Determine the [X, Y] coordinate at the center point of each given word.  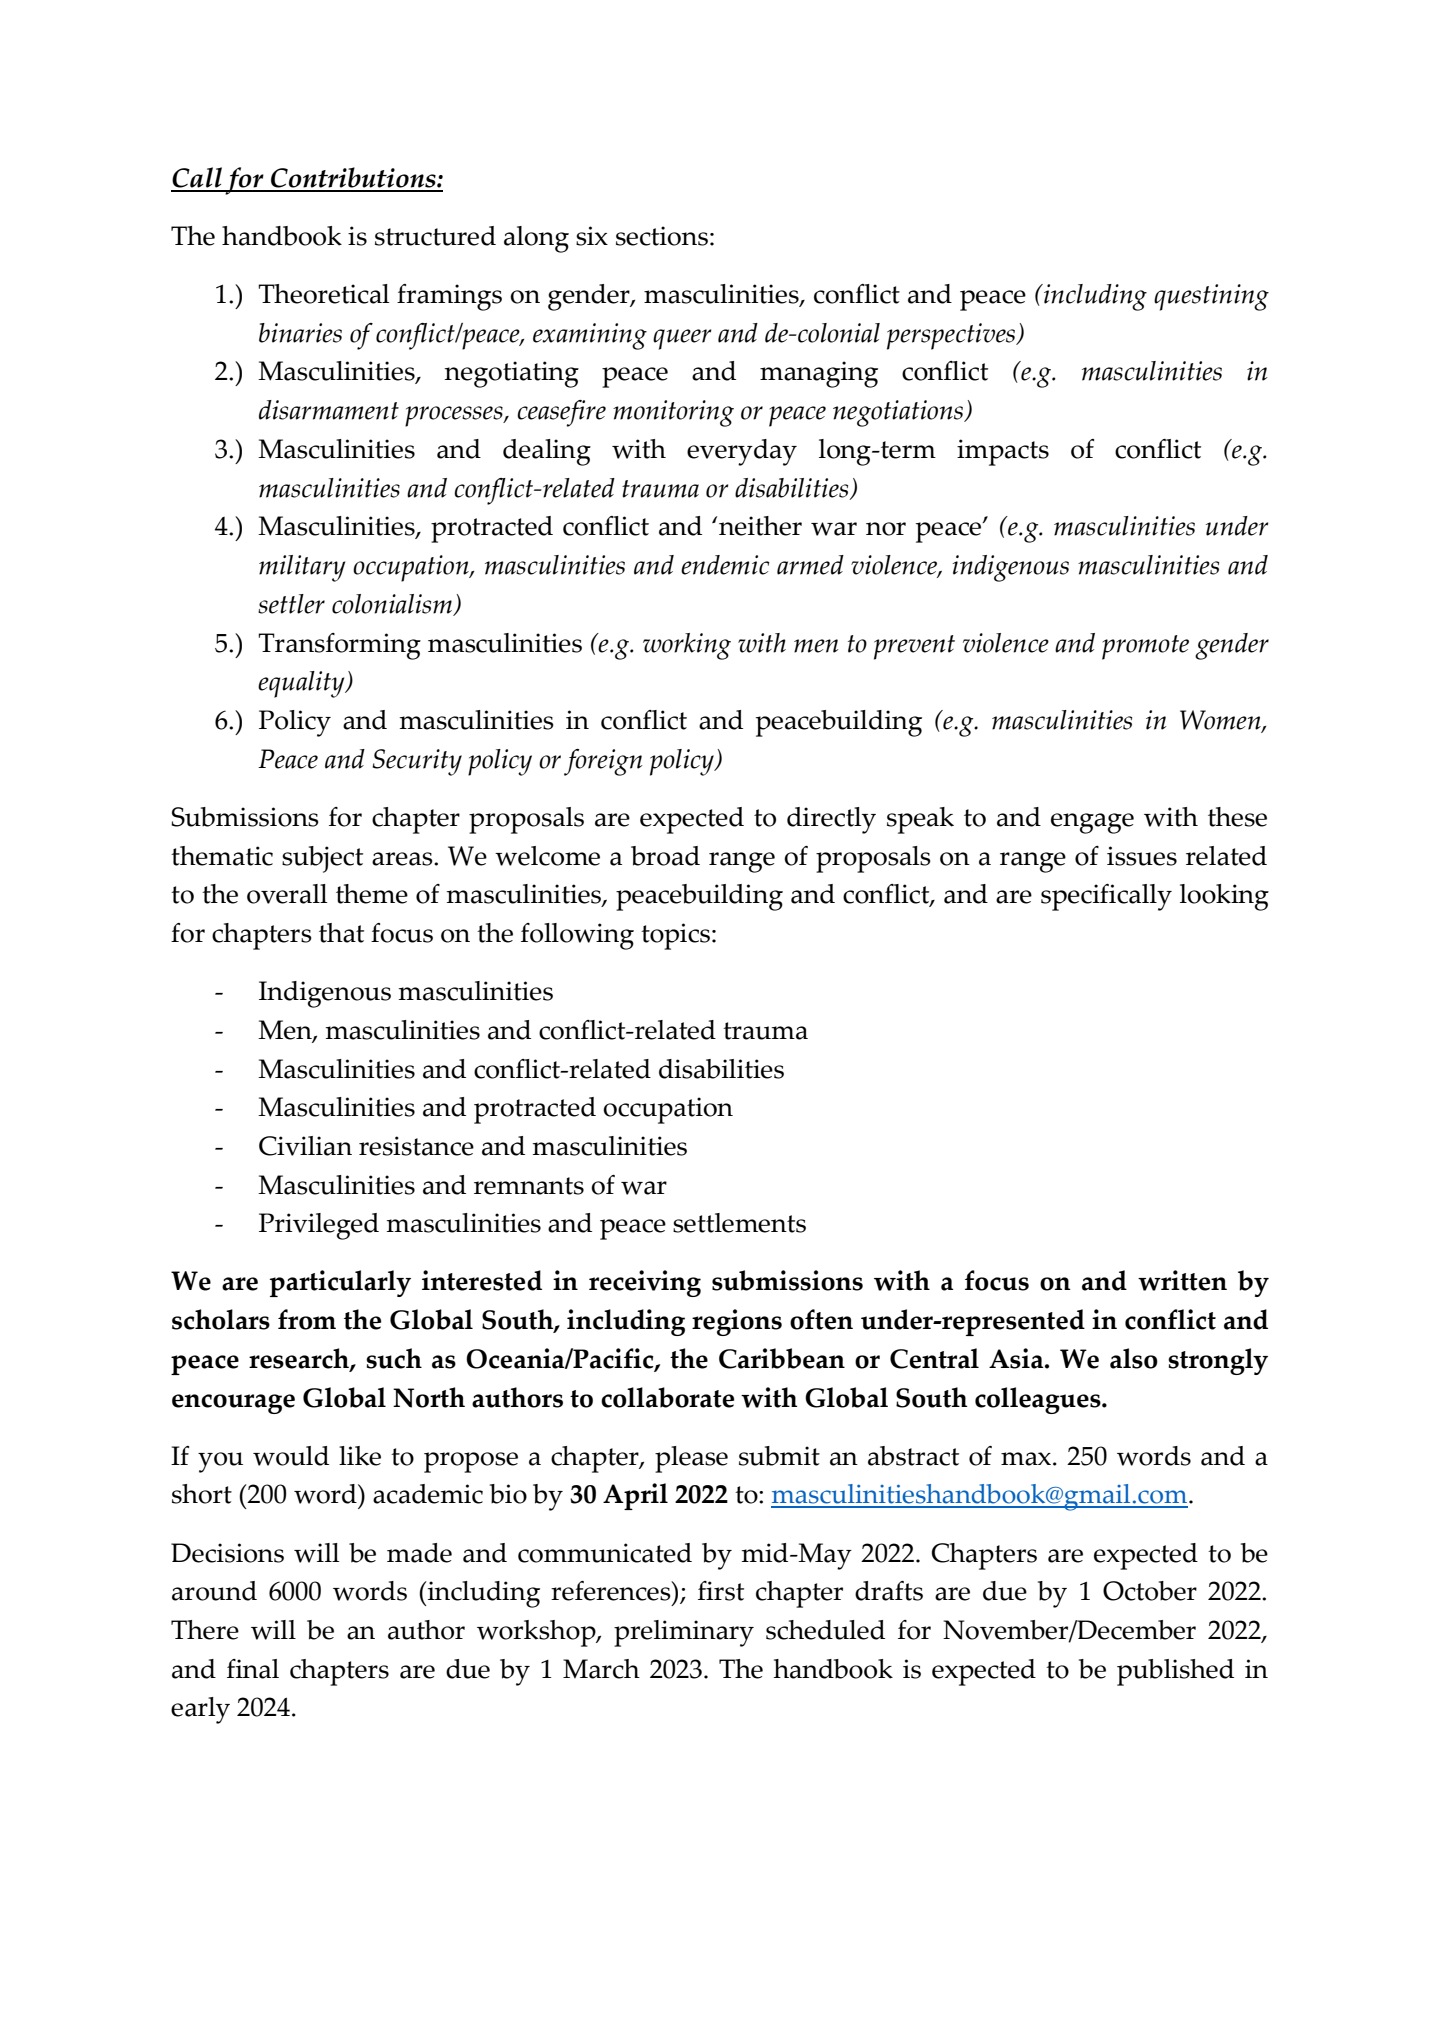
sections [662, 236]
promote [1145, 647]
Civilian [305, 1146]
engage [1092, 823]
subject [322, 859]
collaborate [667, 1397]
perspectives [952, 336]
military [302, 568]
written [1182, 1280]
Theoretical [323, 294]
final [253, 1669]
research [300, 1359]
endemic [725, 565]
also [1134, 1358]
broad [665, 856]
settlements [739, 1223]
